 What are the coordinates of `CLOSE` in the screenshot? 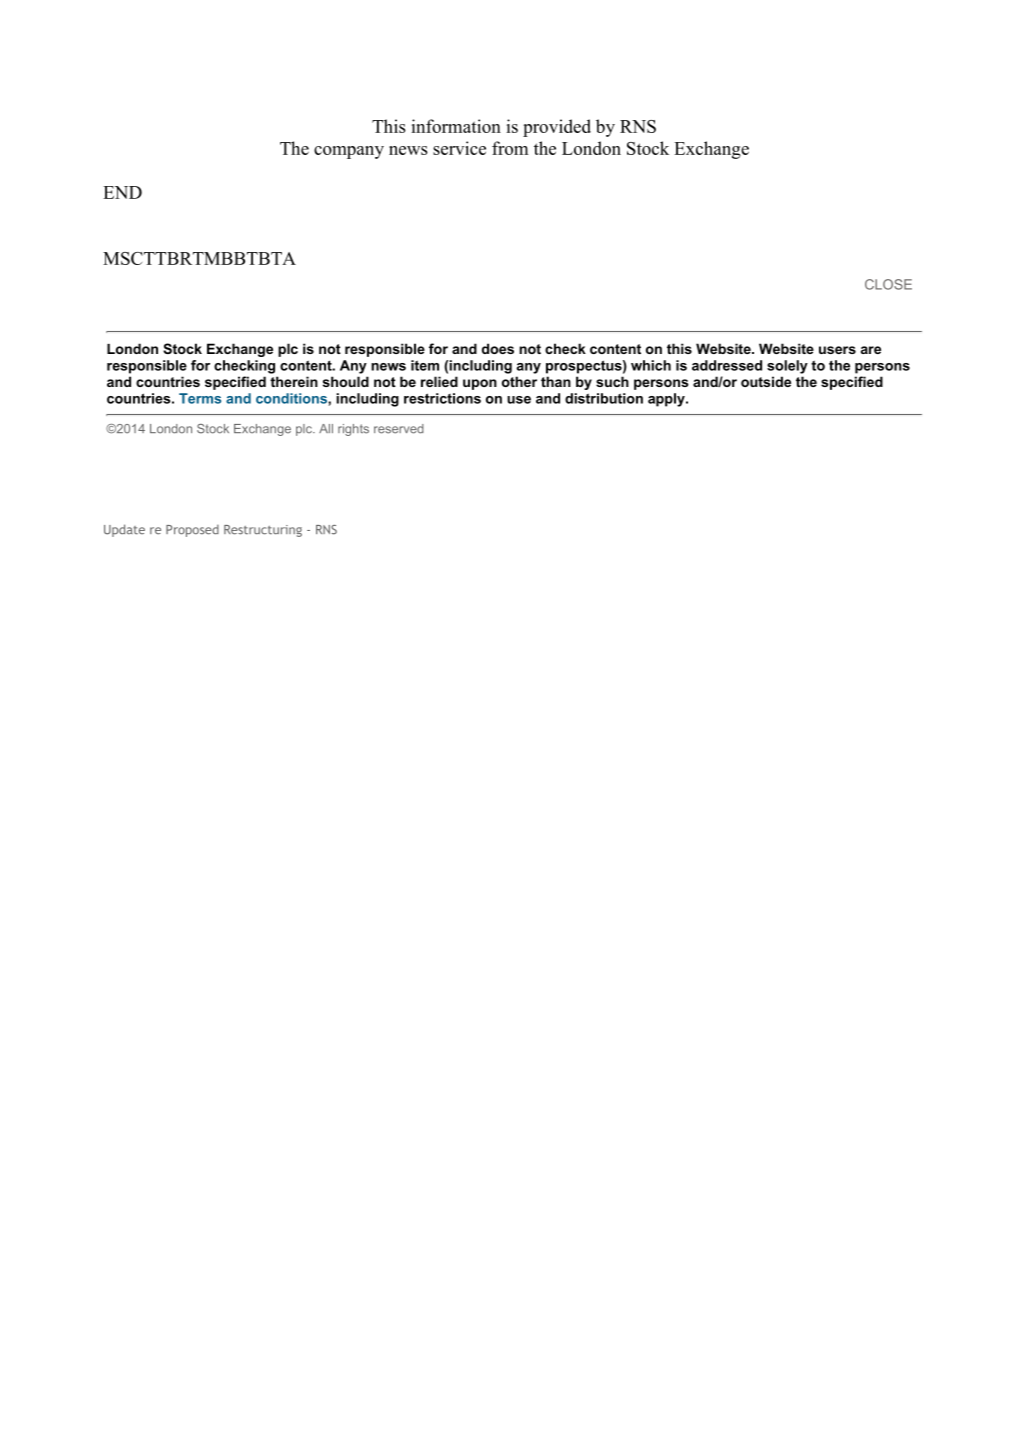 It's located at (888, 284).
